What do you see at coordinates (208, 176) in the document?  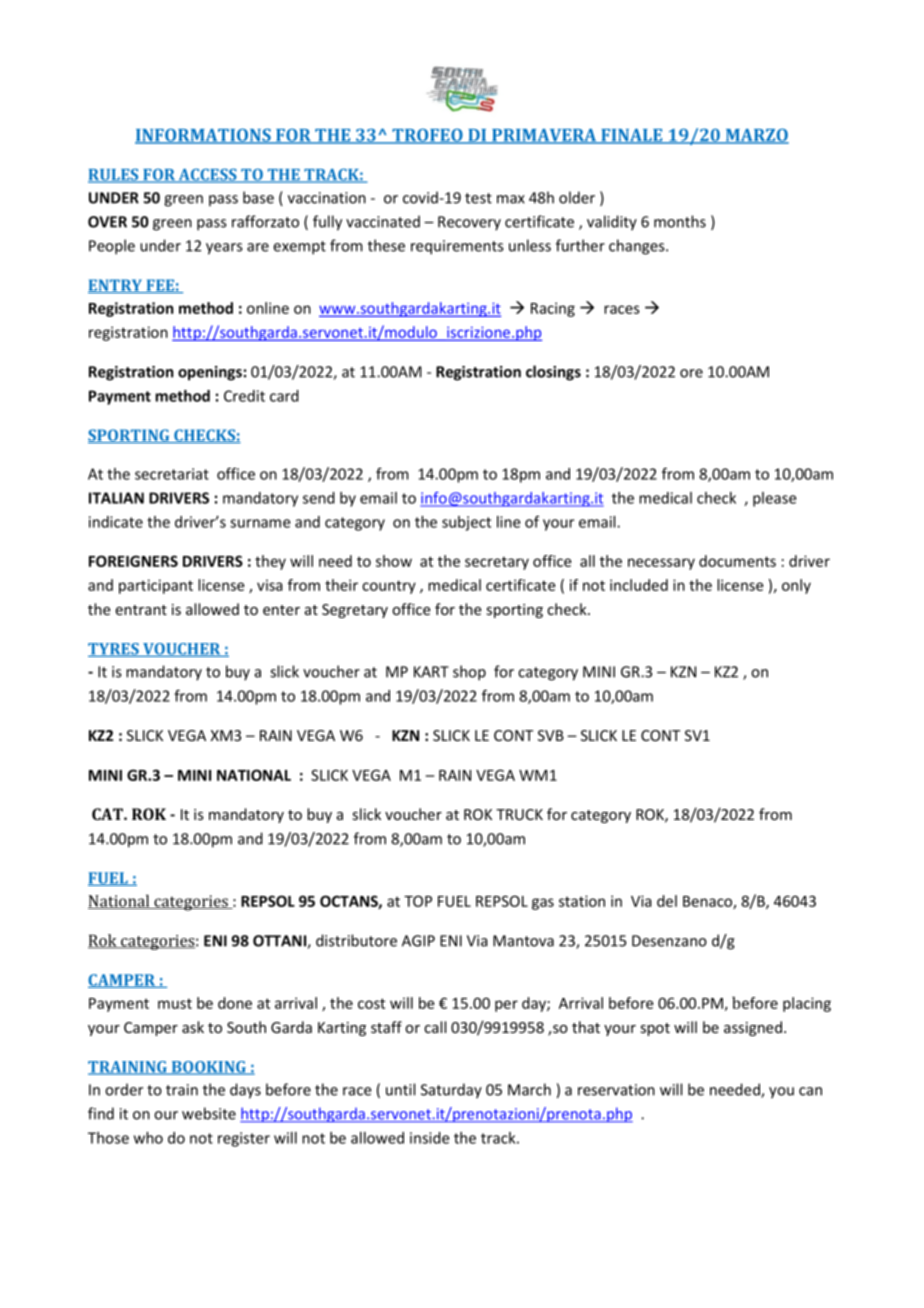 I see `ACCESS` at bounding box center [208, 176].
